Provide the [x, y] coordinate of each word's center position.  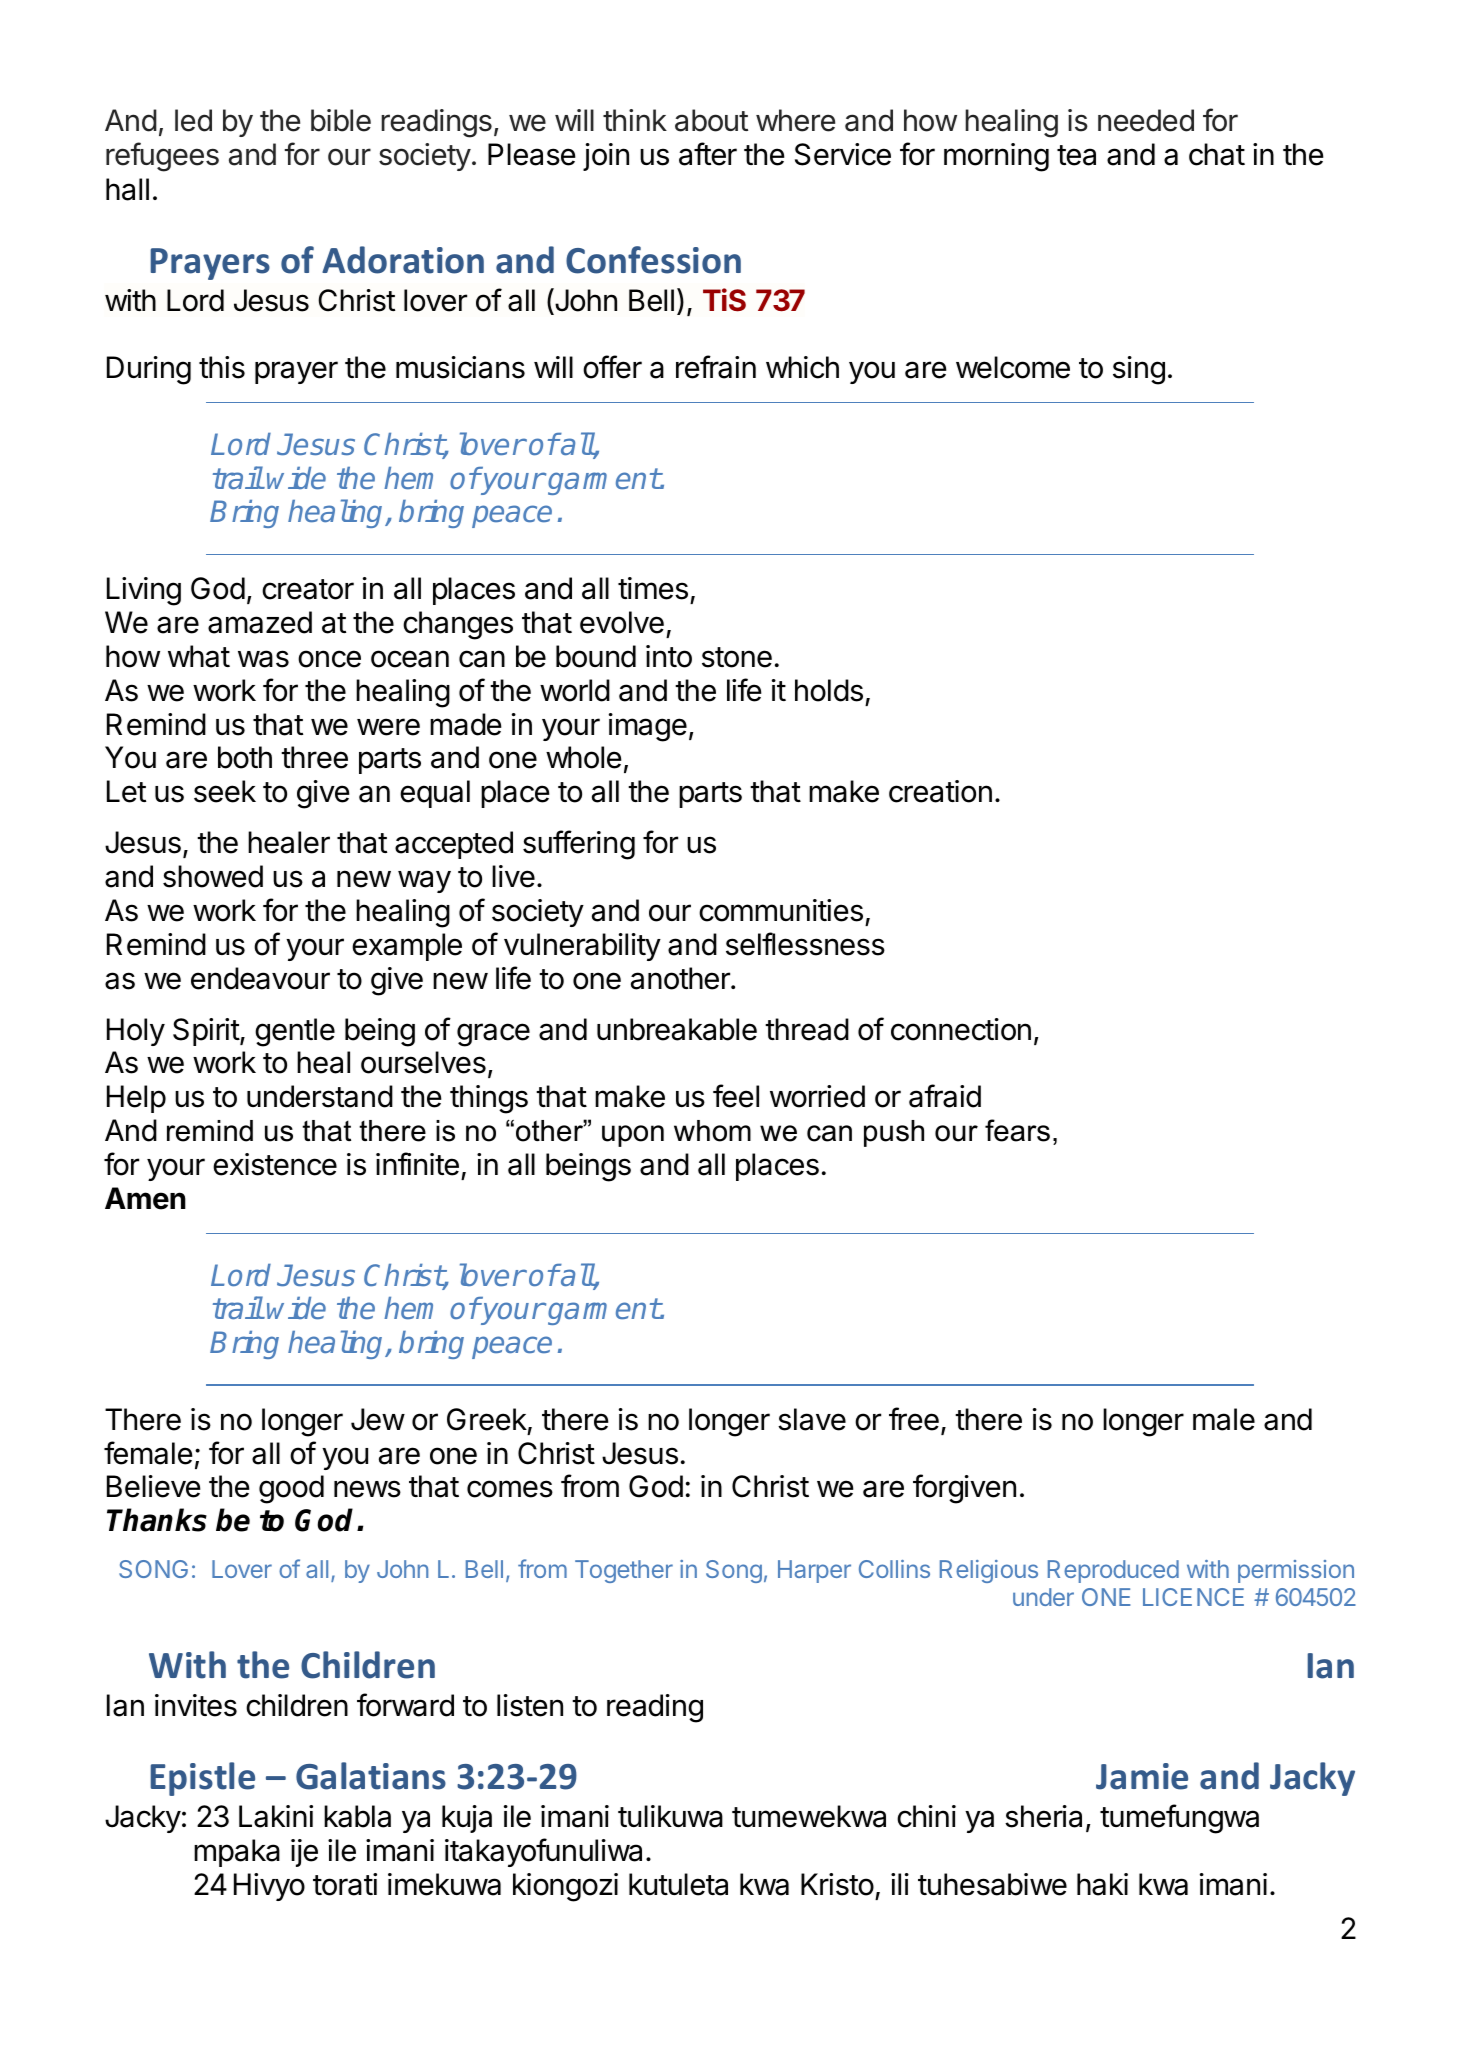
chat [1217, 154]
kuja [467, 1819]
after [708, 154]
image [648, 727]
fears [1017, 1130]
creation [940, 791]
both [245, 757]
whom [712, 1131]
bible [341, 120]
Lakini [276, 1816]
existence [275, 1164]
